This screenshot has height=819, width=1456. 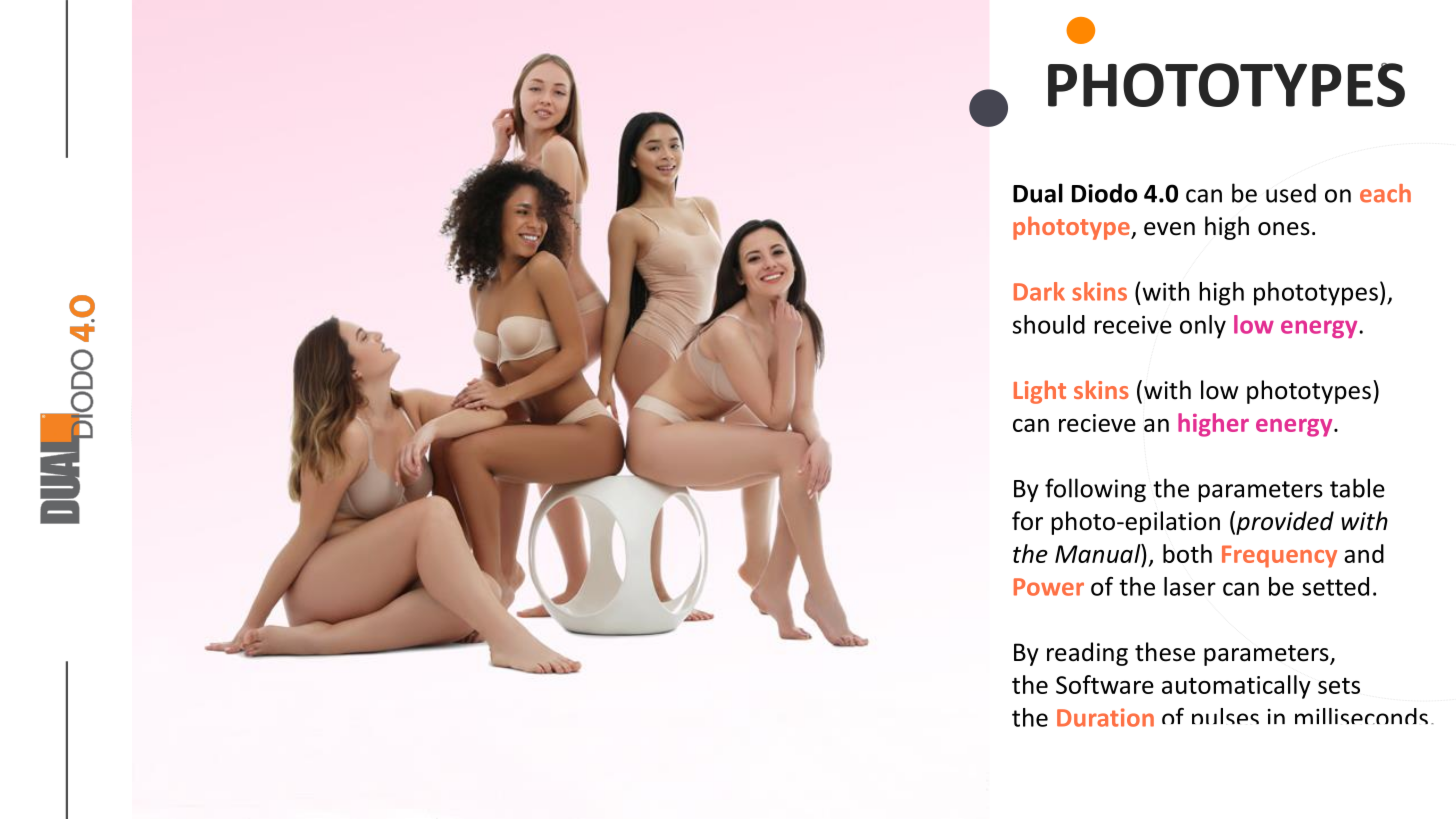 What do you see at coordinates (1357, 488) in the screenshot?
I see `table` at bounding box center [1357, 488].
